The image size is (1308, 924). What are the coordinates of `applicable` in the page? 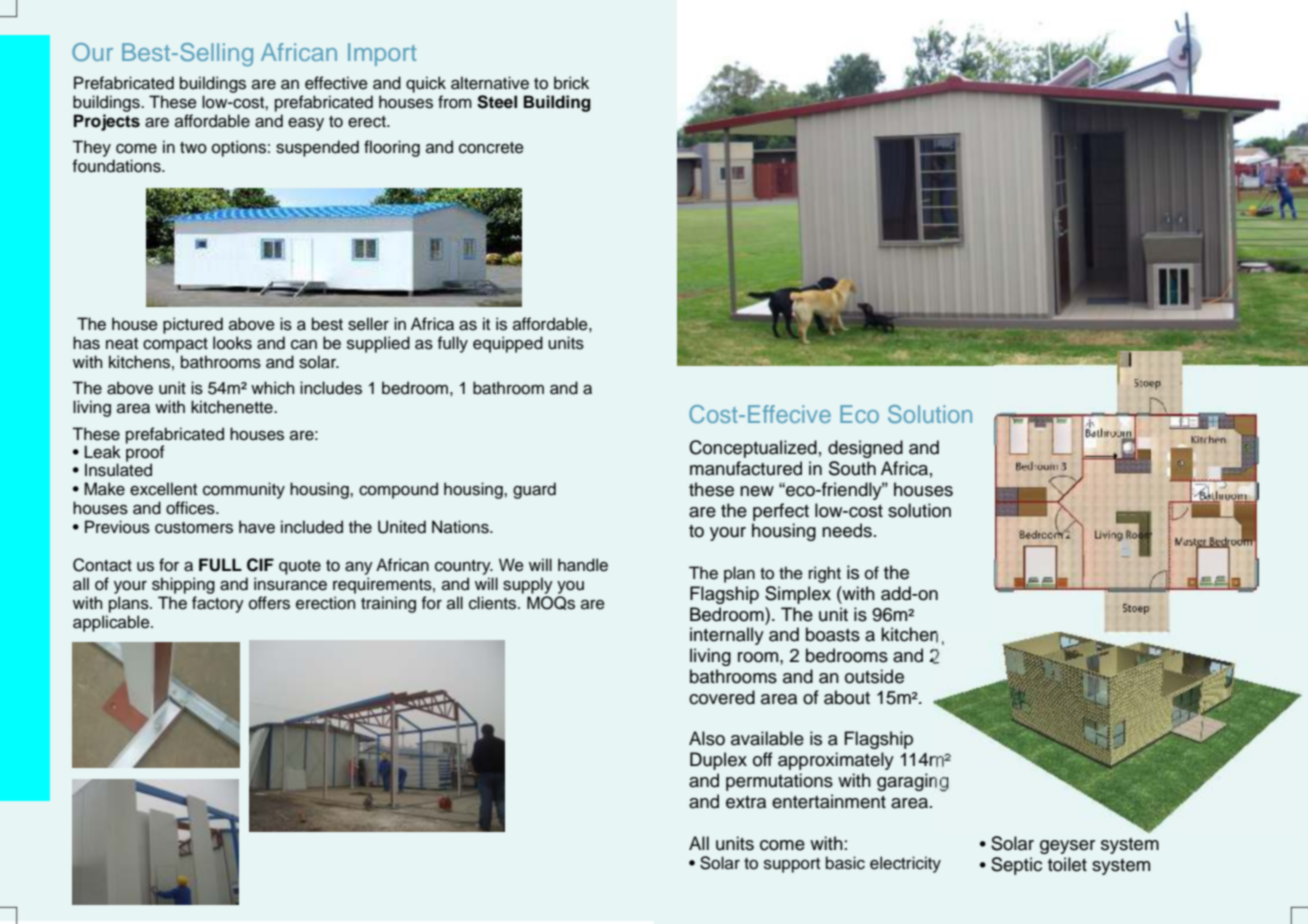 It's located at (112, 623).
